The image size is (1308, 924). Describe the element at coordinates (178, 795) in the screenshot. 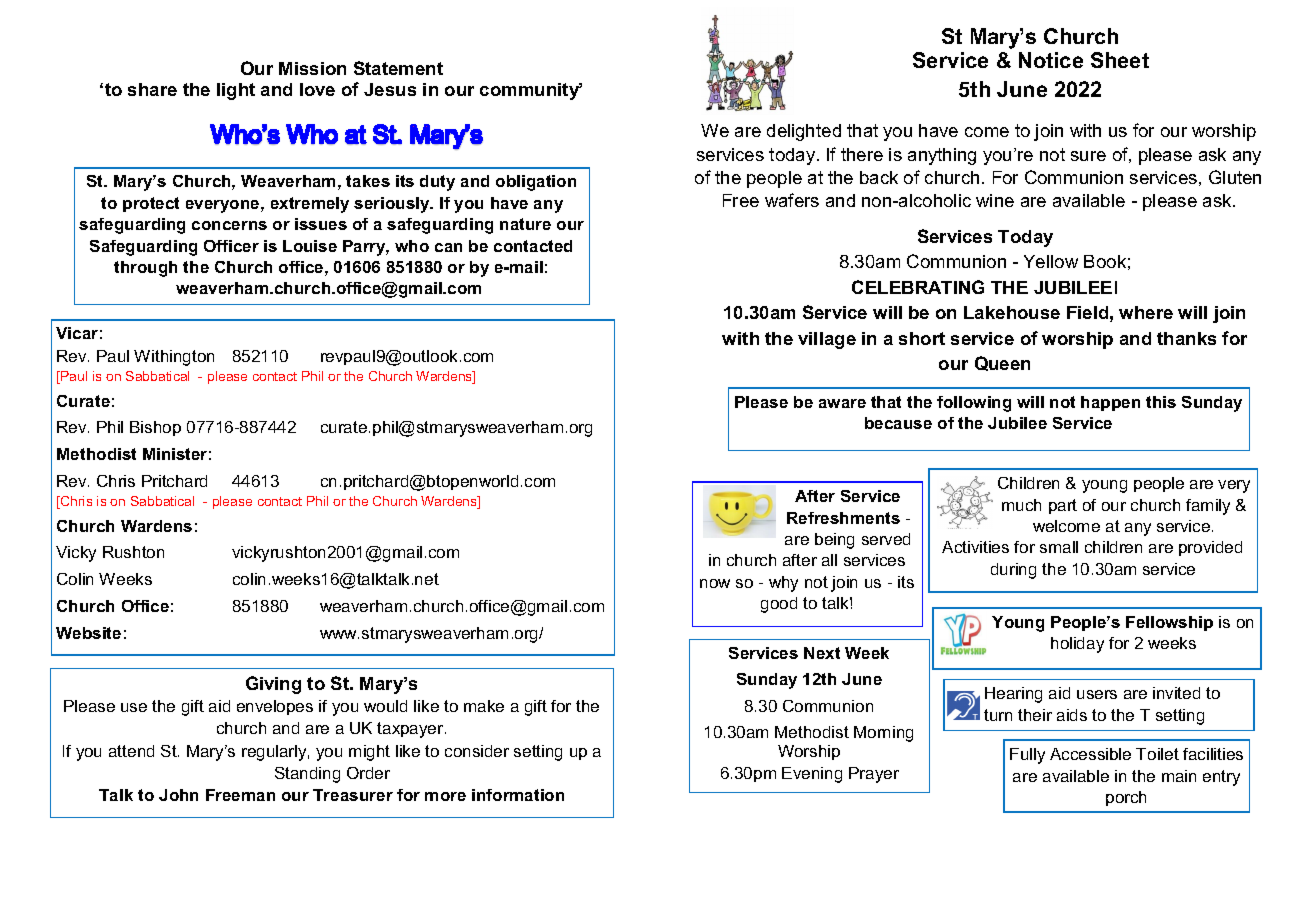

I see `John` at that location.
